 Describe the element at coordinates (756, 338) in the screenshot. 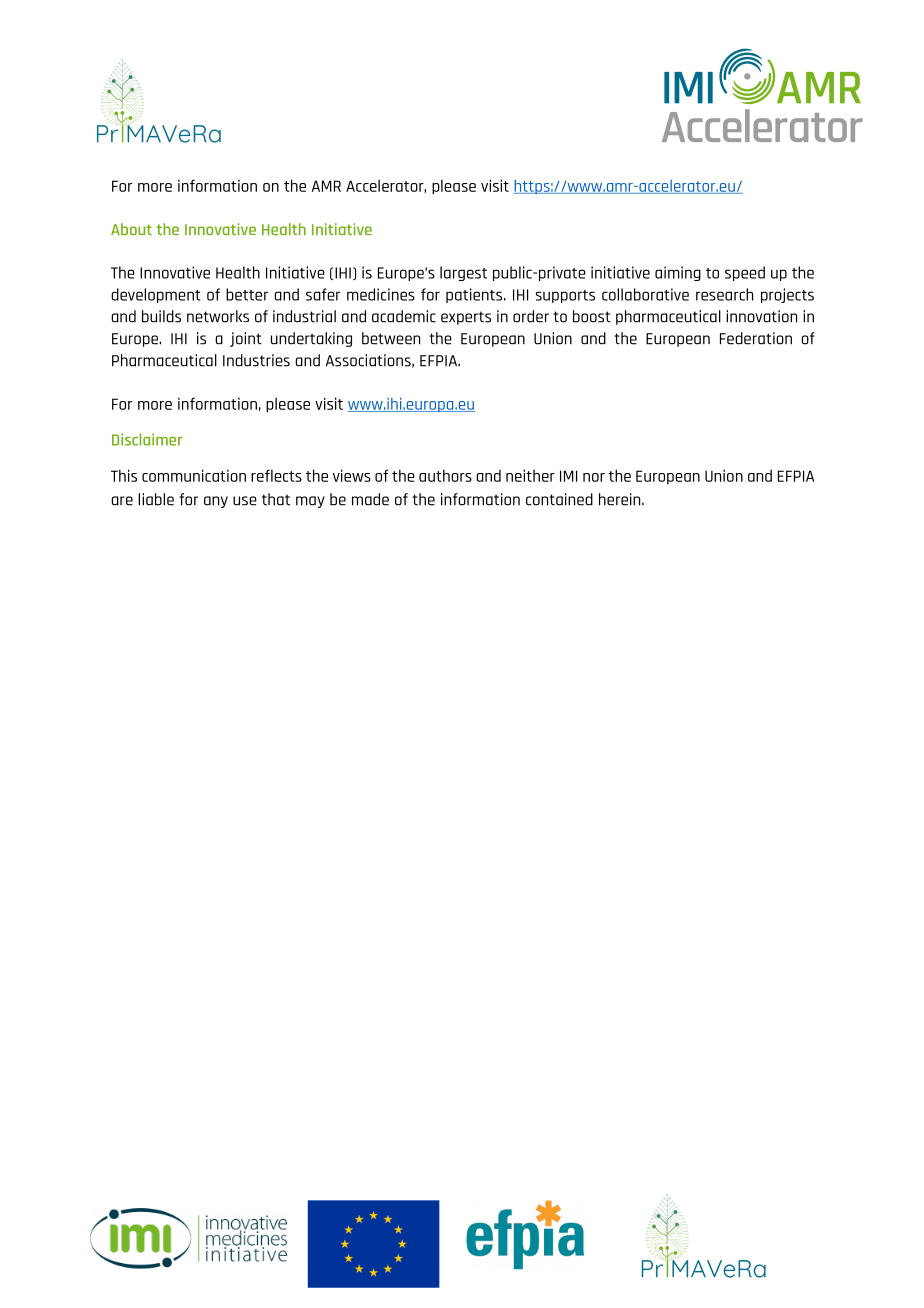

I see `Federation` at that location.
